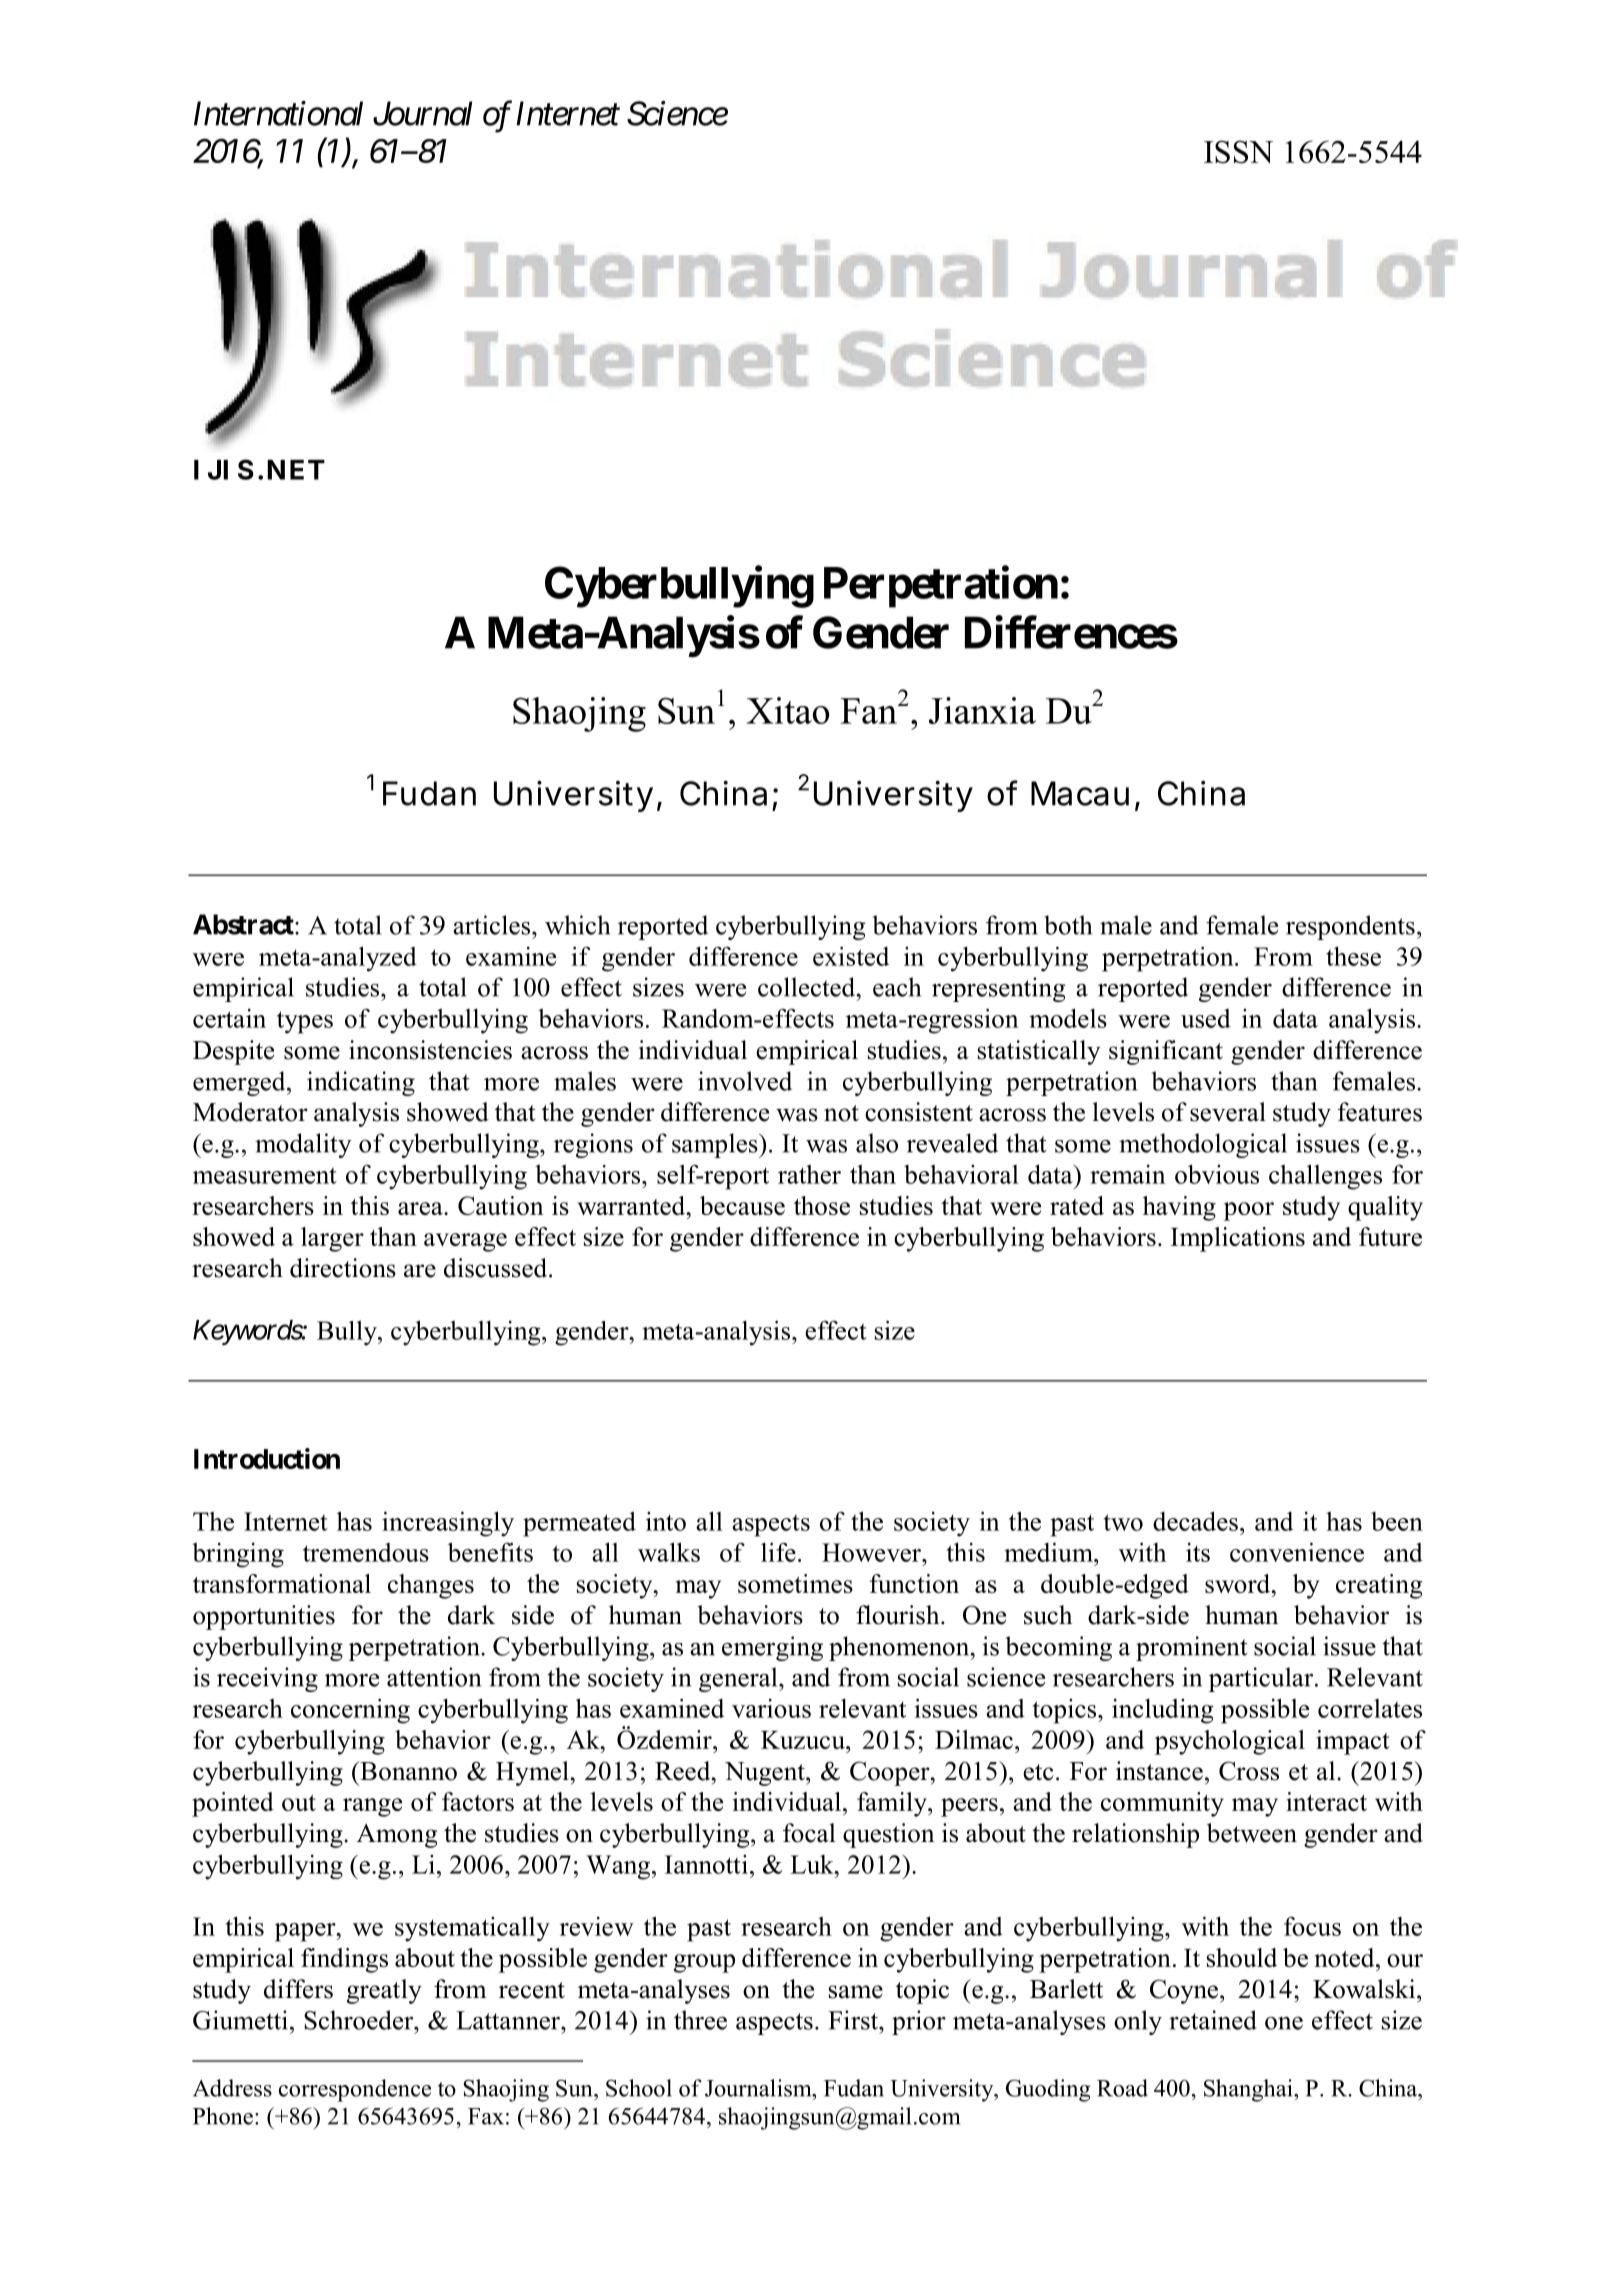  Describe the element at coordinates (355, 2090) in the document. I see `correspondence` at that location.
